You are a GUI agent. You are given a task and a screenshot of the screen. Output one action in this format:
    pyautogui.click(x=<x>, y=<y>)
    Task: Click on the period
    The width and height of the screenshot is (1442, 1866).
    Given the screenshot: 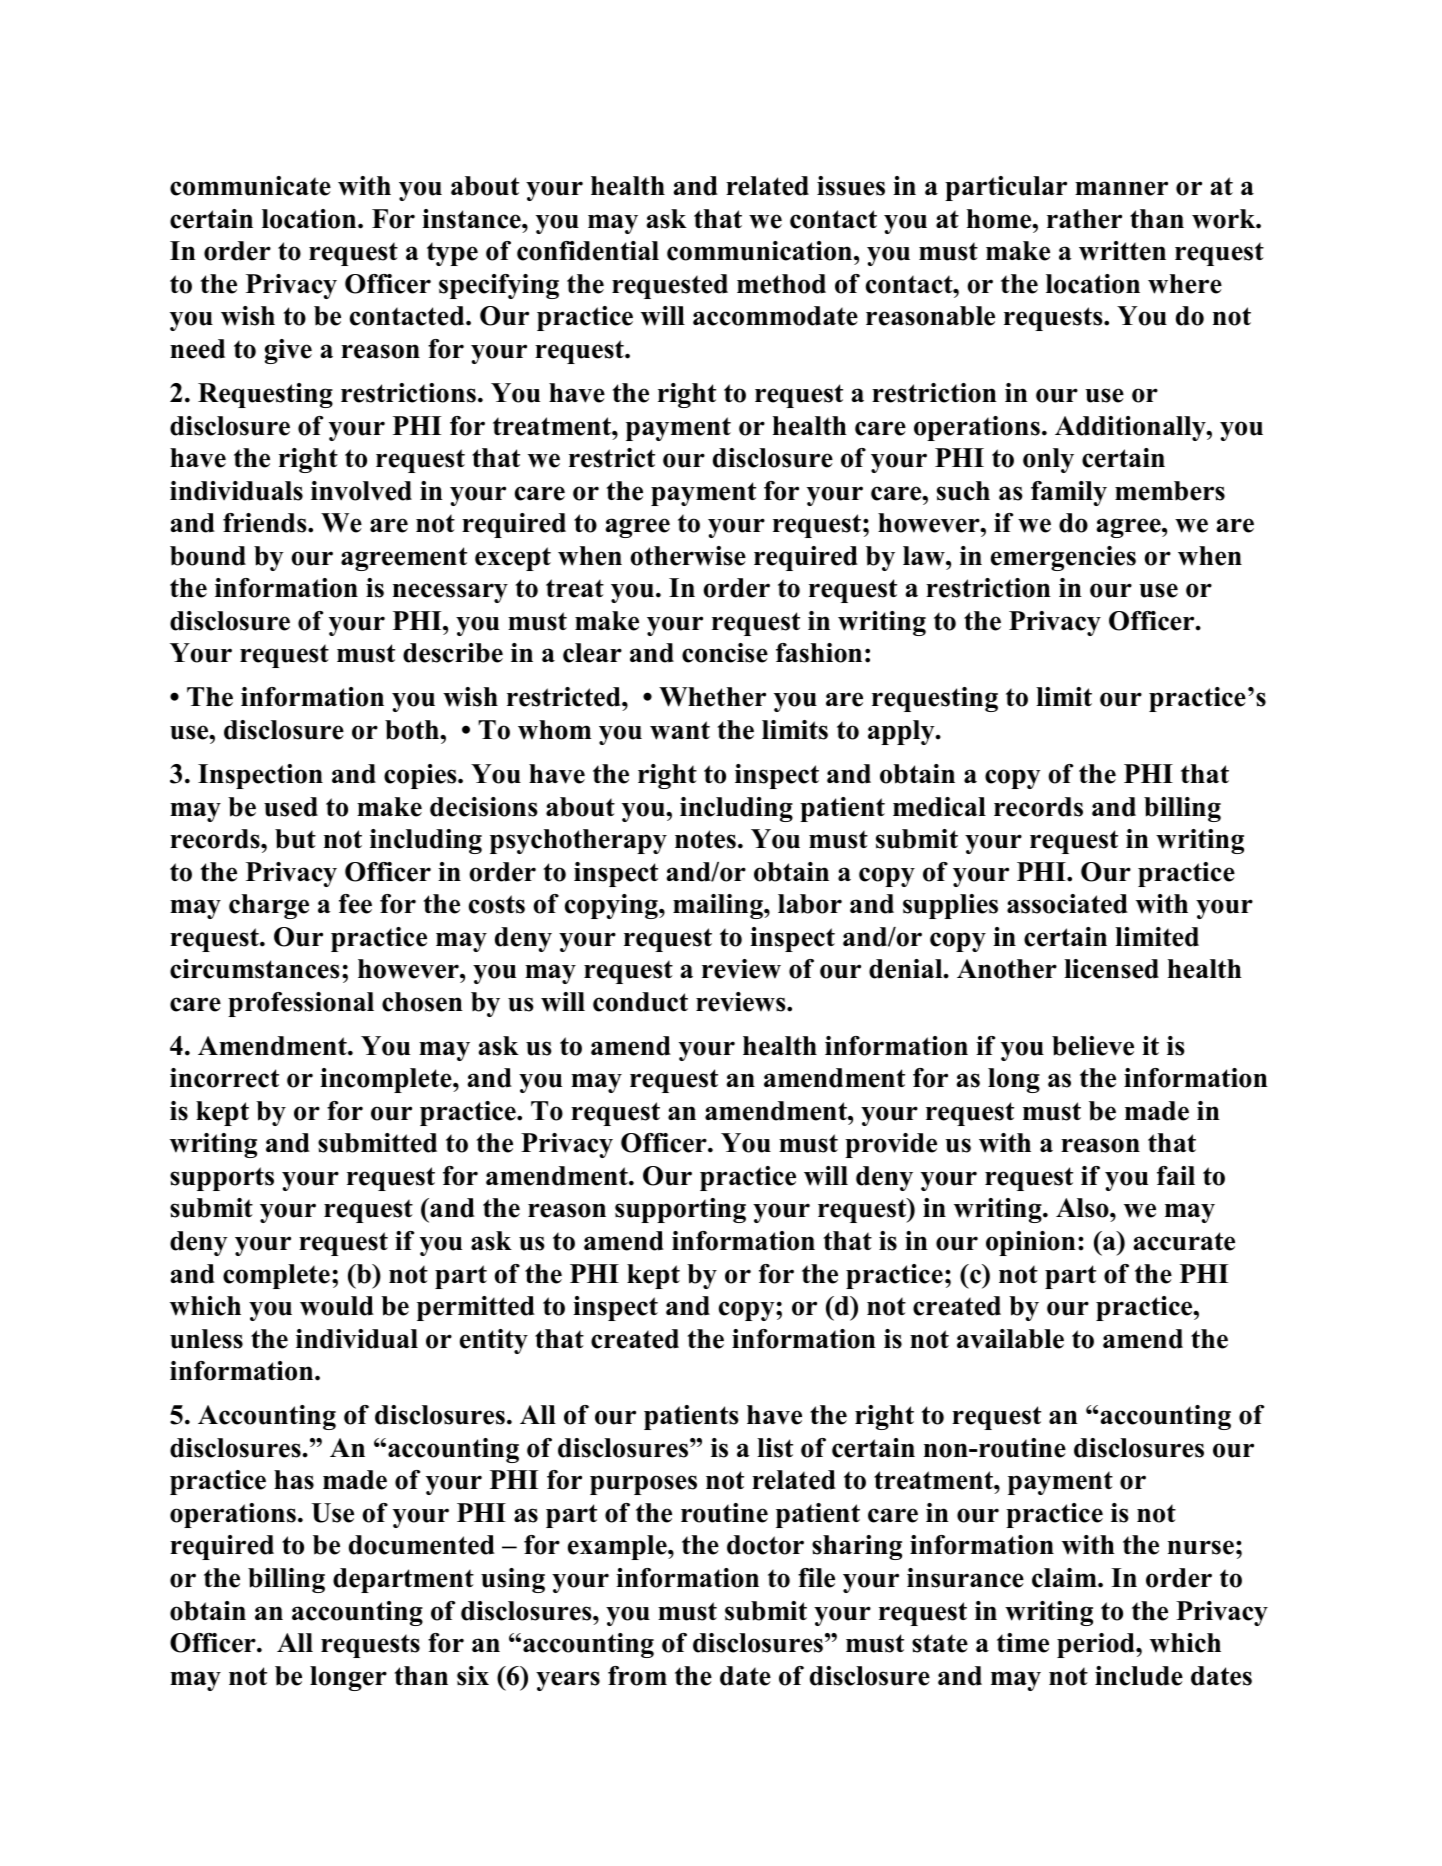 What is the action you would take?
    pyautogui.click(x=1097, y=1645)
